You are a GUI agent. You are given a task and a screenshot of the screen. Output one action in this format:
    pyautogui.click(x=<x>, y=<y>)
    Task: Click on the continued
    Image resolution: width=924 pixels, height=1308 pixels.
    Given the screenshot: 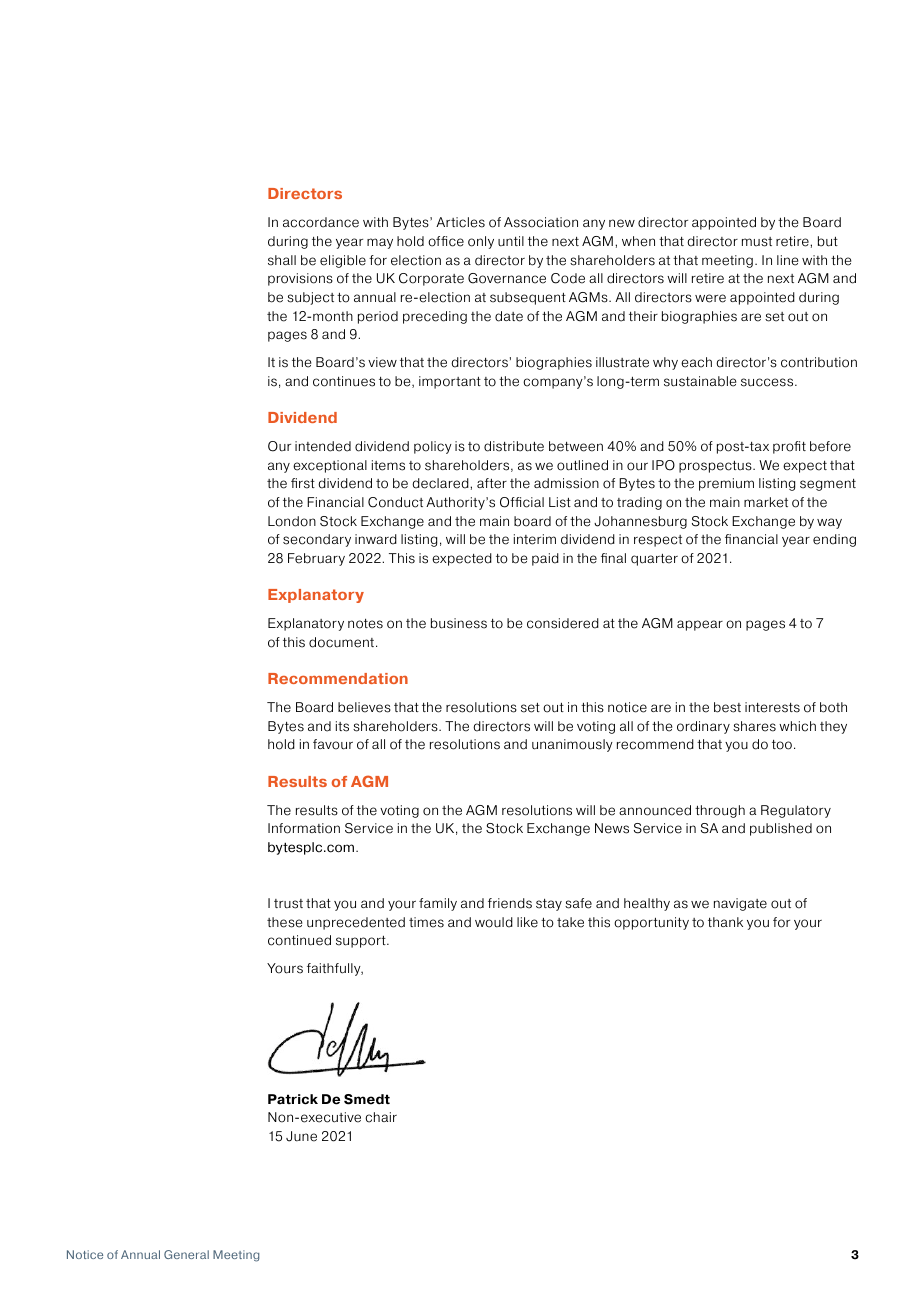 What is the action you would take?
    pyautogui.click(x=299, y=940)
